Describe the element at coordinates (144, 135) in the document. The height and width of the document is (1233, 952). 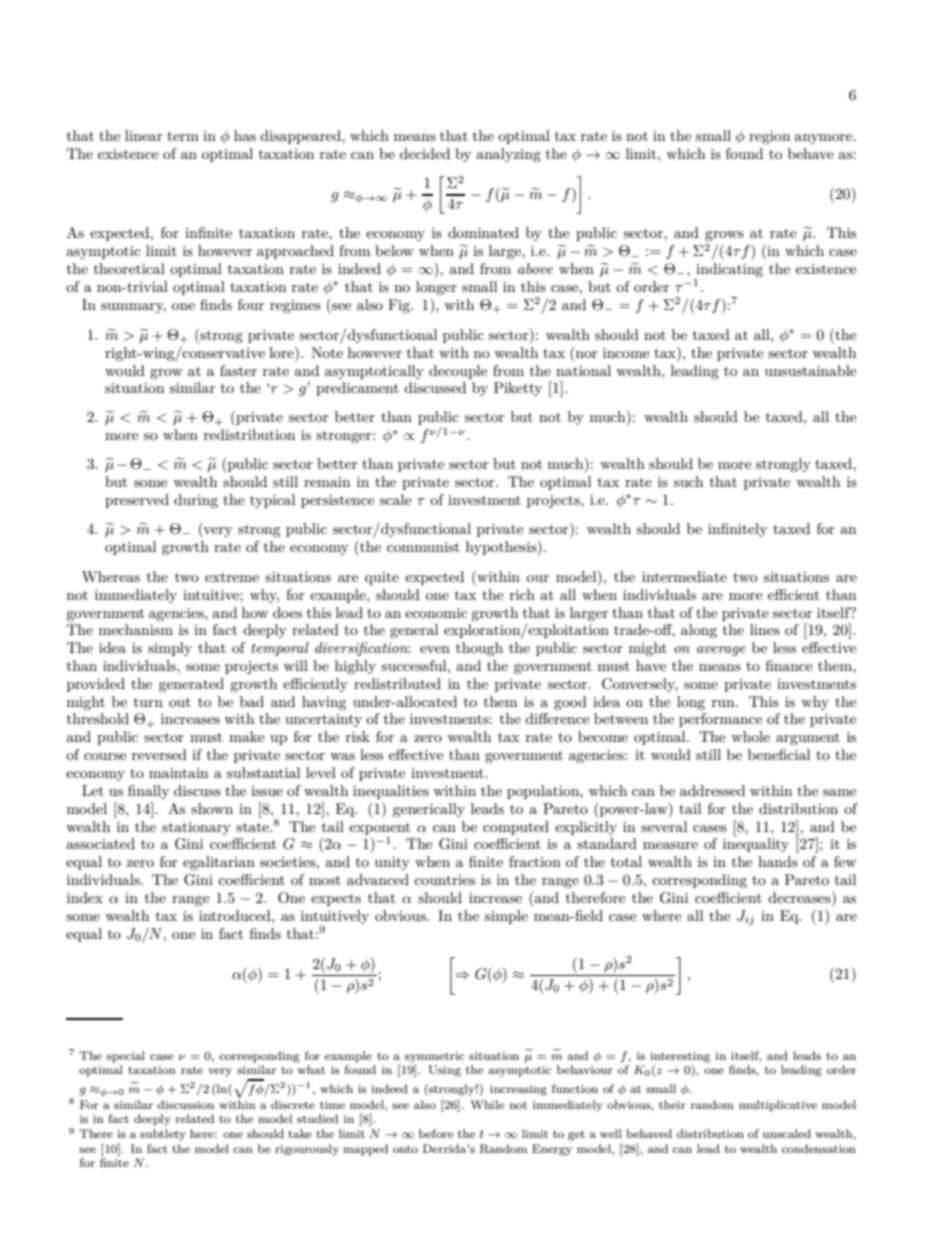
I see `linear` at that location.
